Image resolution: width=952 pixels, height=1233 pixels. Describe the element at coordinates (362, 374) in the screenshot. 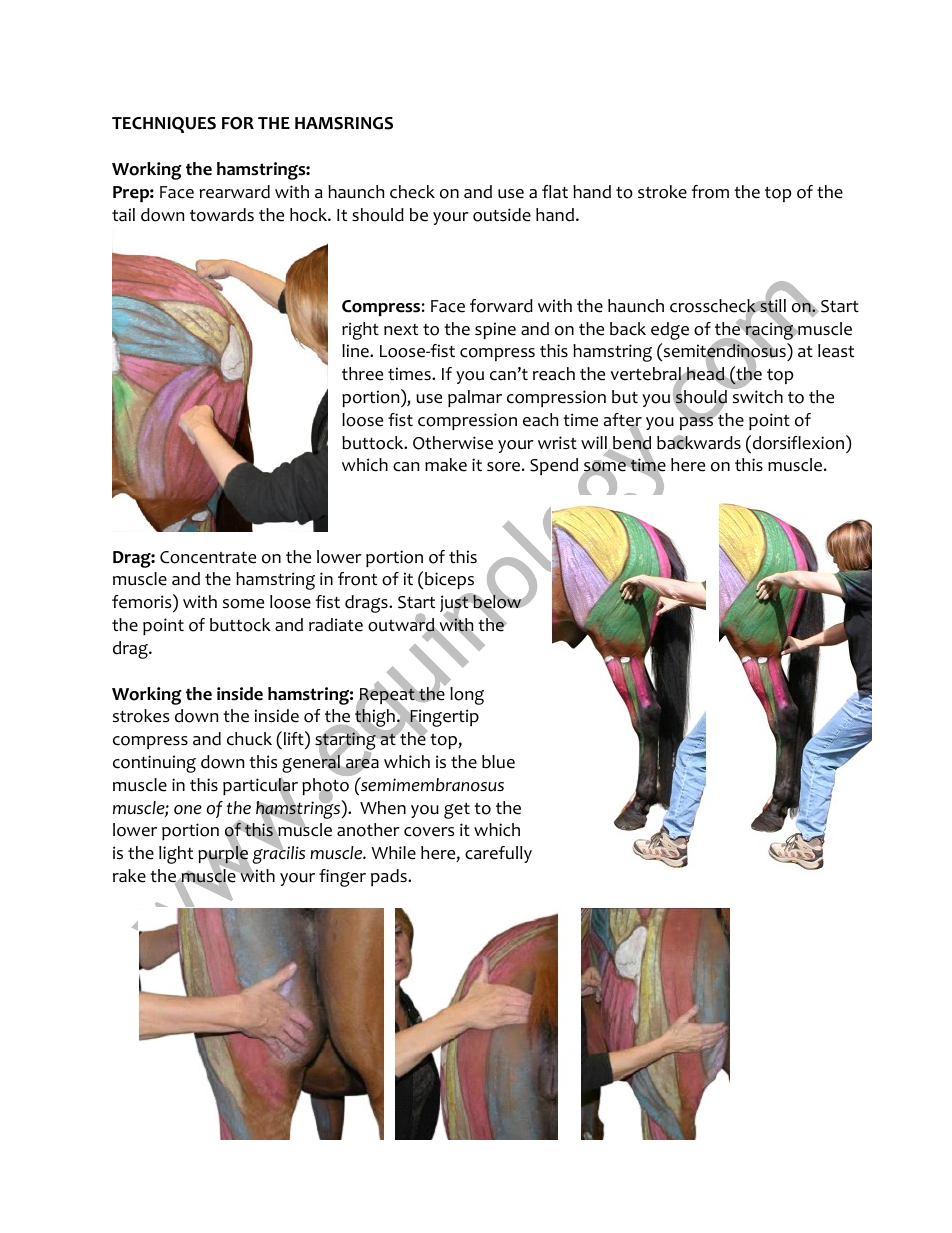

I see `three` at that location.
